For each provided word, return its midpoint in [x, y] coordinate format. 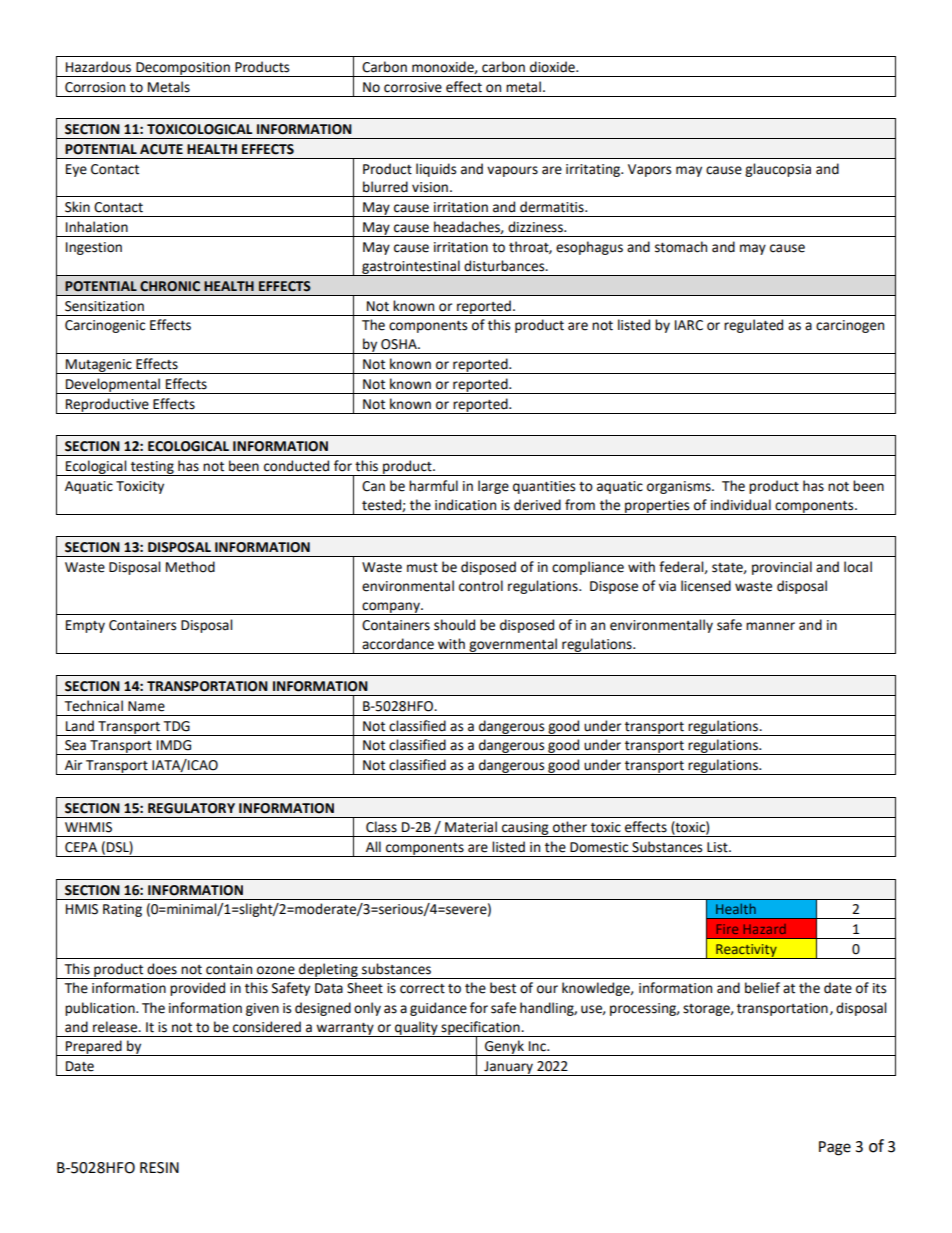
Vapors [649, 170]
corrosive [413, 87]
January [508, 1068]
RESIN [159, 1168]
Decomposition [183, 69]
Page [835, 1148]
